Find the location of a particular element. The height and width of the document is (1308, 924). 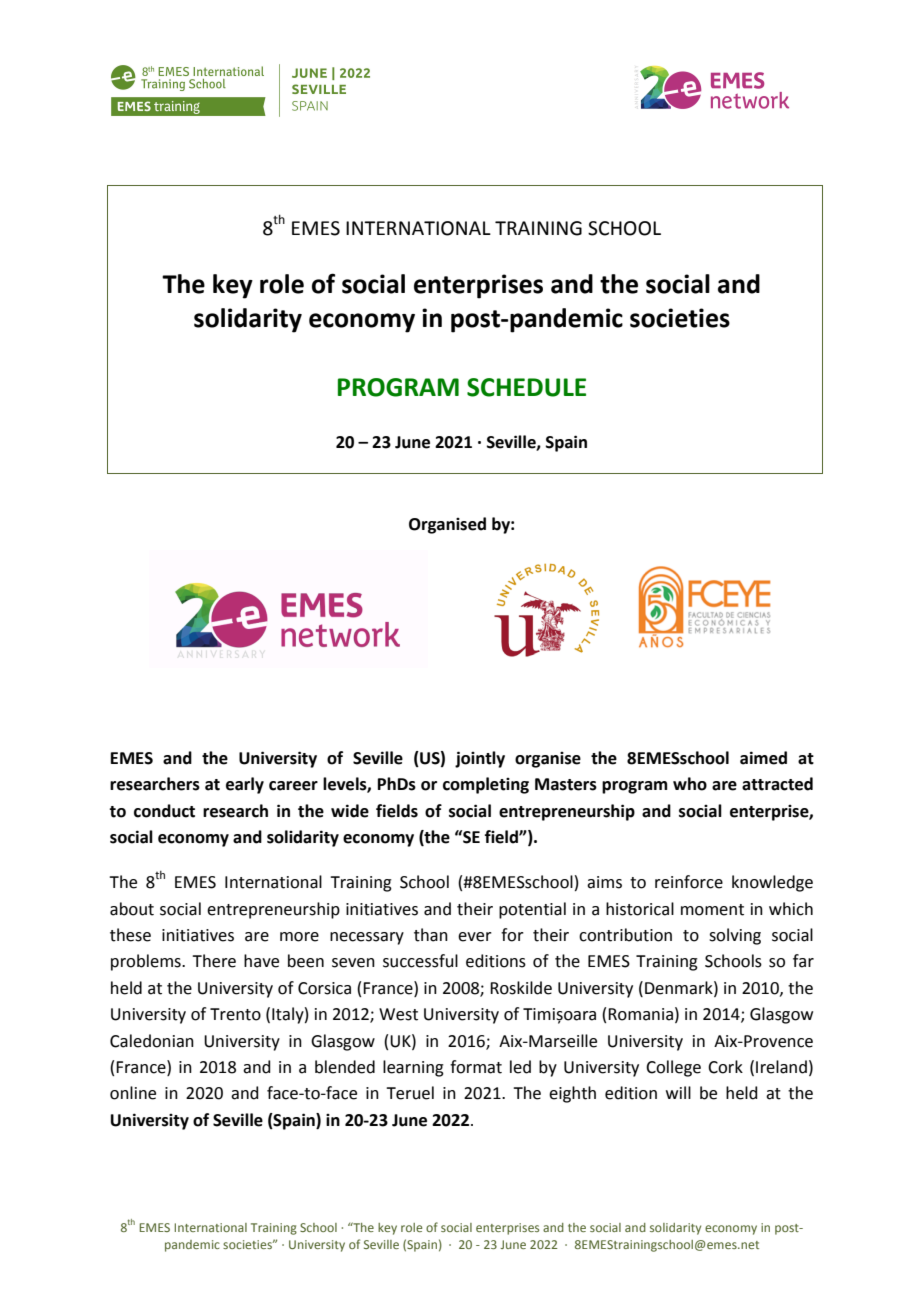

ever is located at coordinates (475, 937).
